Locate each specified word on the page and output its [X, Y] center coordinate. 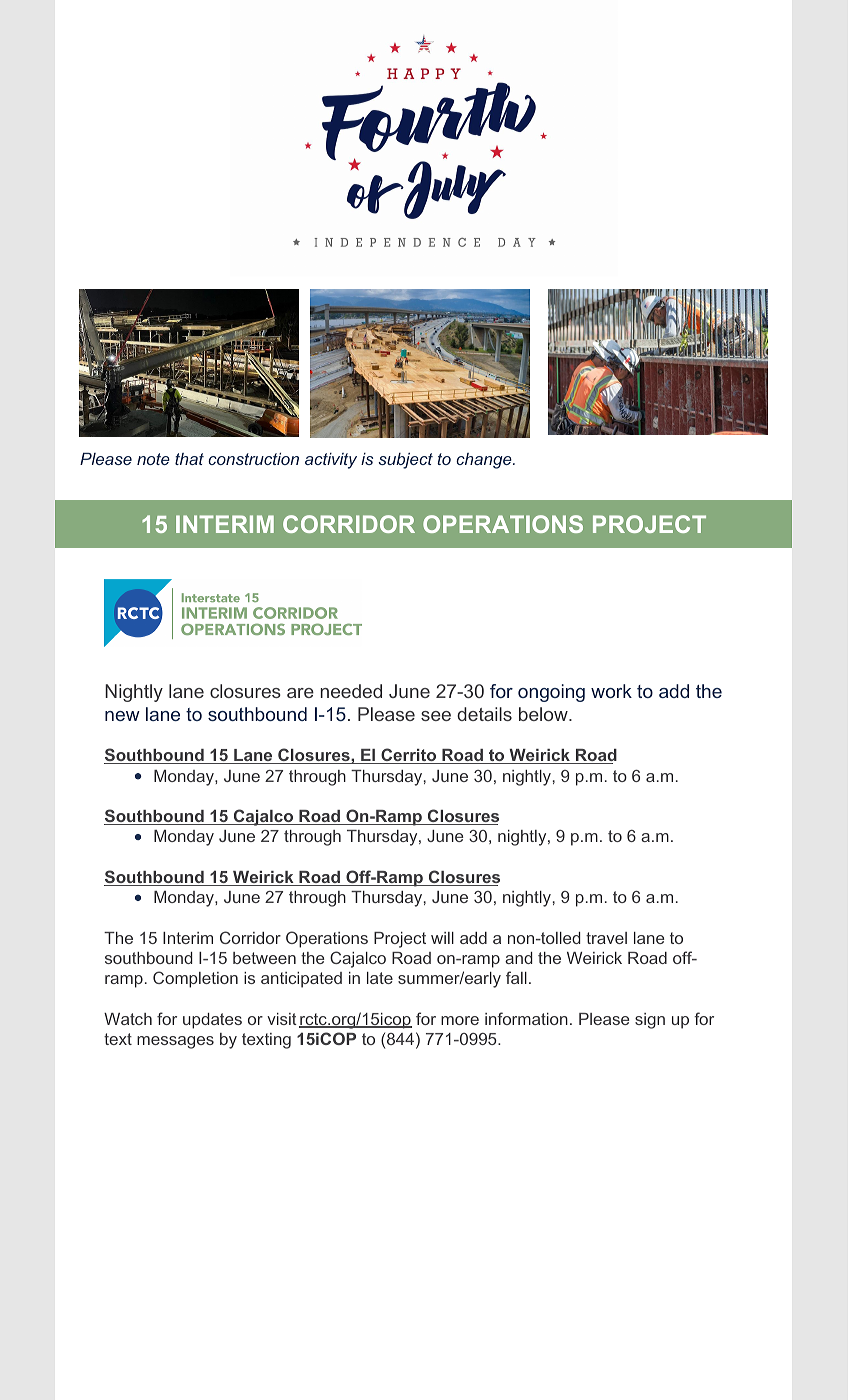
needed [351, 691]
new [122, 716]
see [436, 716]
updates [212, 1021]
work [611, 691]
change [485, 461]
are [300, 693]
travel [606, 938]
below [544, 714]
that [189, 459]
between [264, 958]
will [442, 938]
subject [405, 461]
